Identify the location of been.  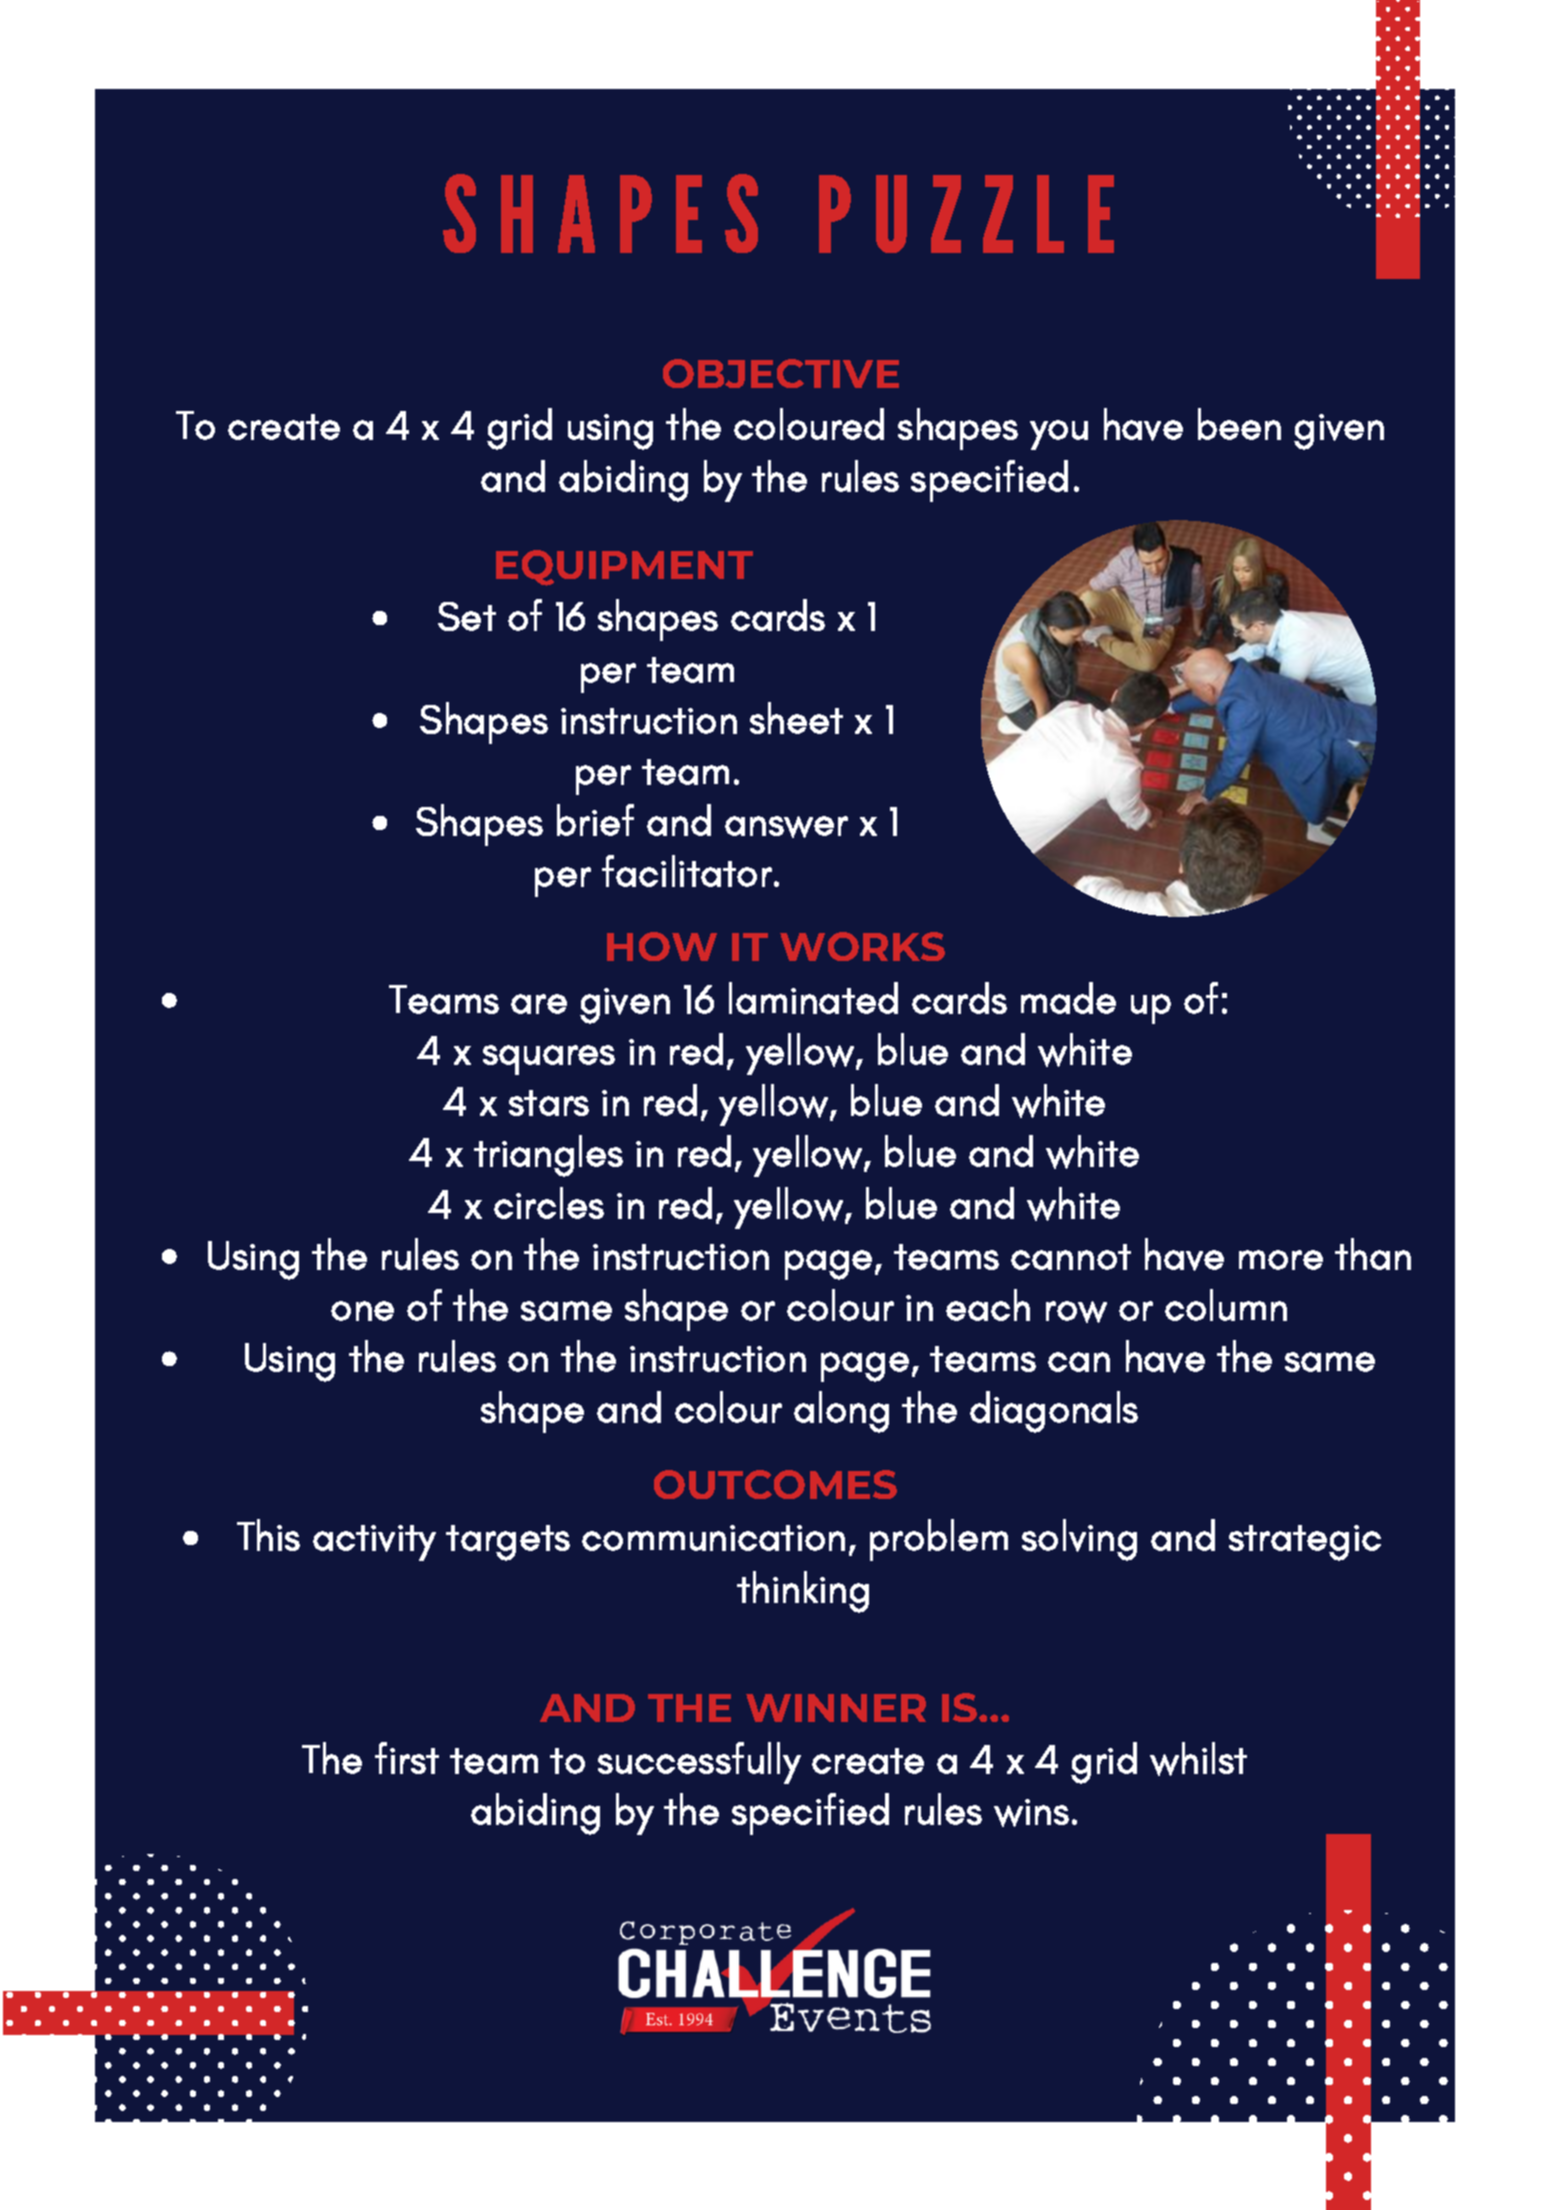
(1239, 424).
